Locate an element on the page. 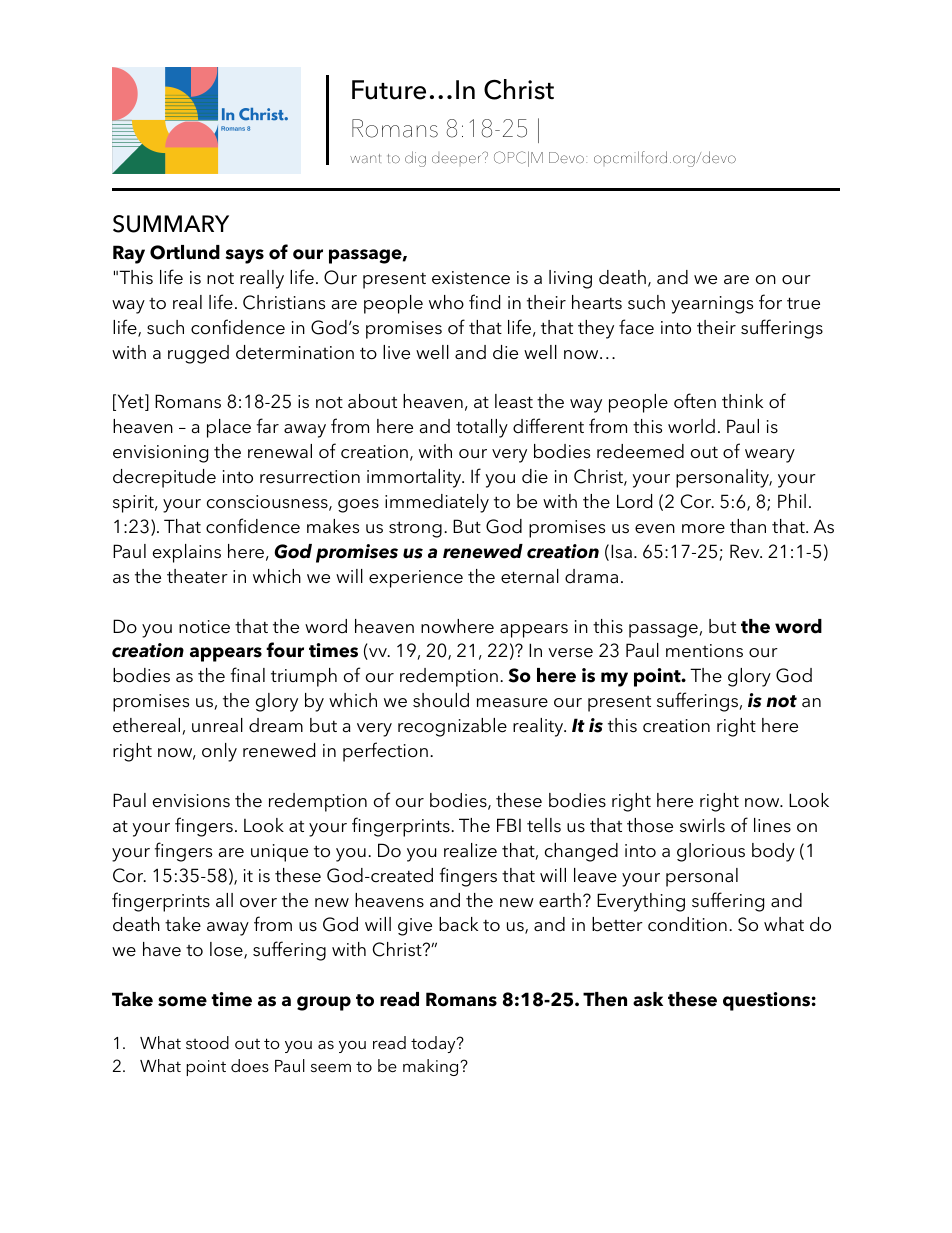 This document has width=952, height=1233. think is located at coordinates (742, 401).
